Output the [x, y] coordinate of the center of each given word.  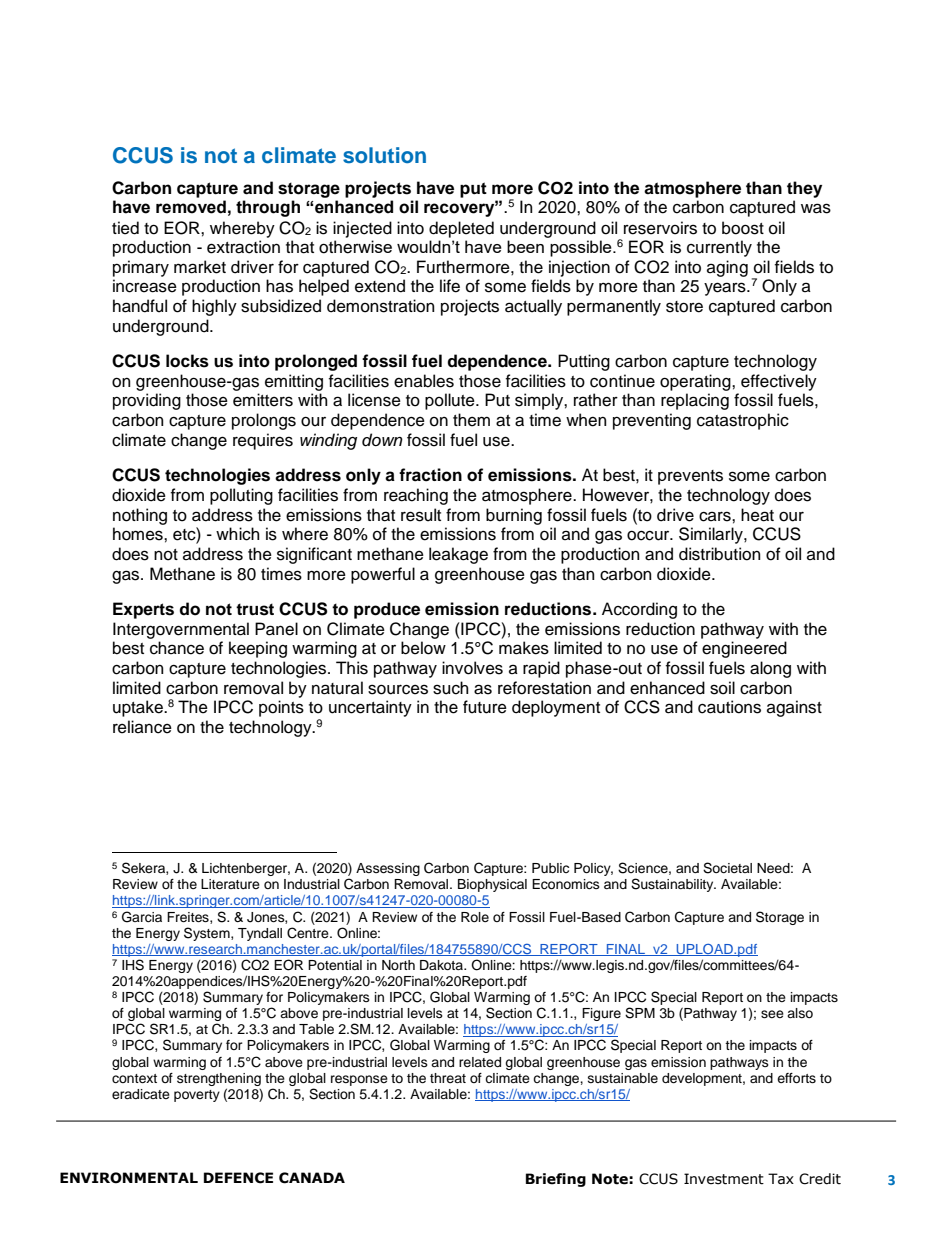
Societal [727, 868]
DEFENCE [238, 1178]
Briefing [556, 1180]
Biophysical [492, 885]
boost [743, 228]
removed [191, 207]
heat [757, 515]
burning [514, 516]
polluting [241, 496]
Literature [230, 884]
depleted [461, 229]
